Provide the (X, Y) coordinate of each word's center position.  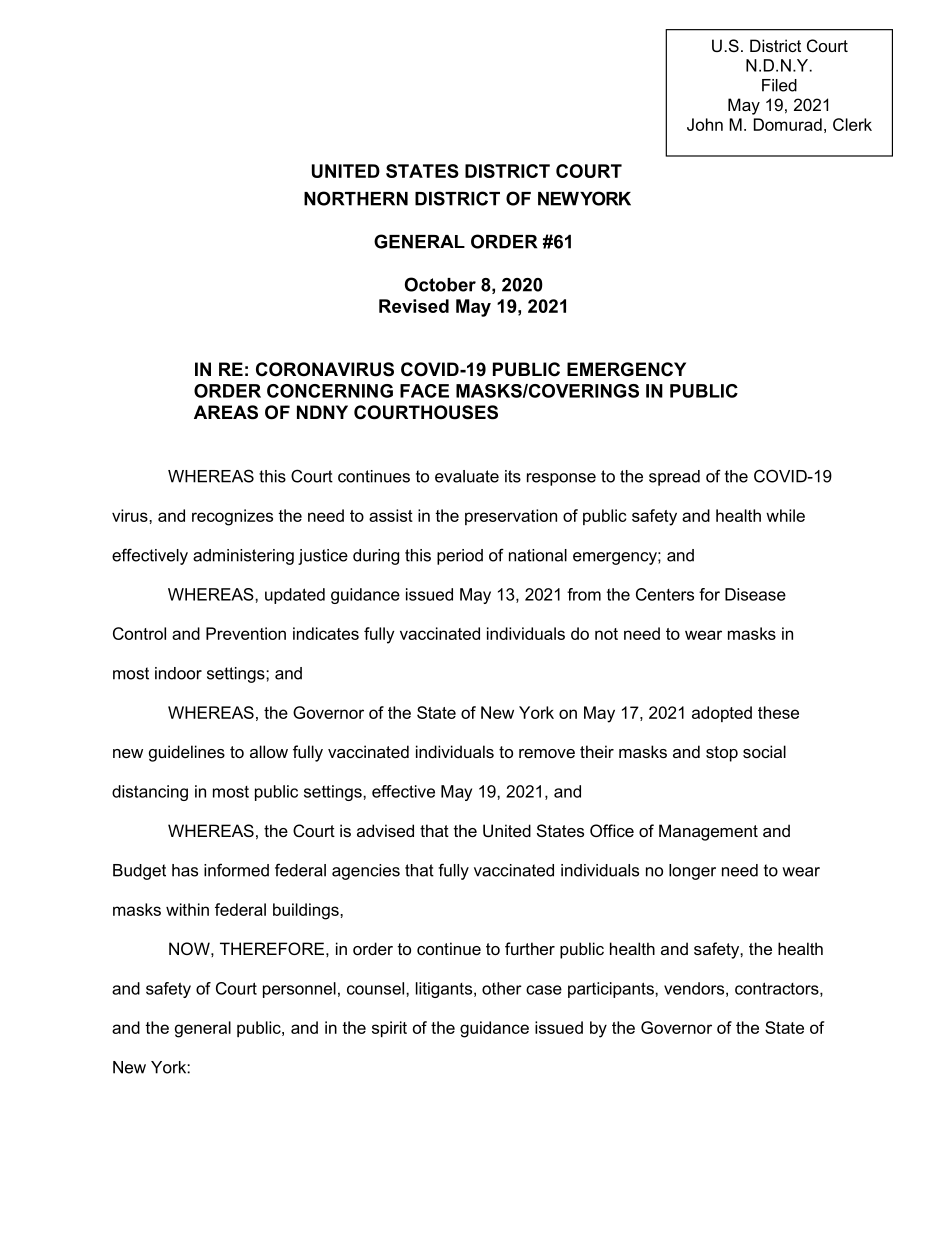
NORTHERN (356, 198)
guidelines (187, 753)
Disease (755, 594)
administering (243, 557)
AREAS (226, 412)
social (764, 751)
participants (612, 990)
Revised (414, 306)
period (460, 557)
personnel (299, 990)
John (705, 124)
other (502, 988)
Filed (779, 85)
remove (547, 753)
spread (674, 478)
